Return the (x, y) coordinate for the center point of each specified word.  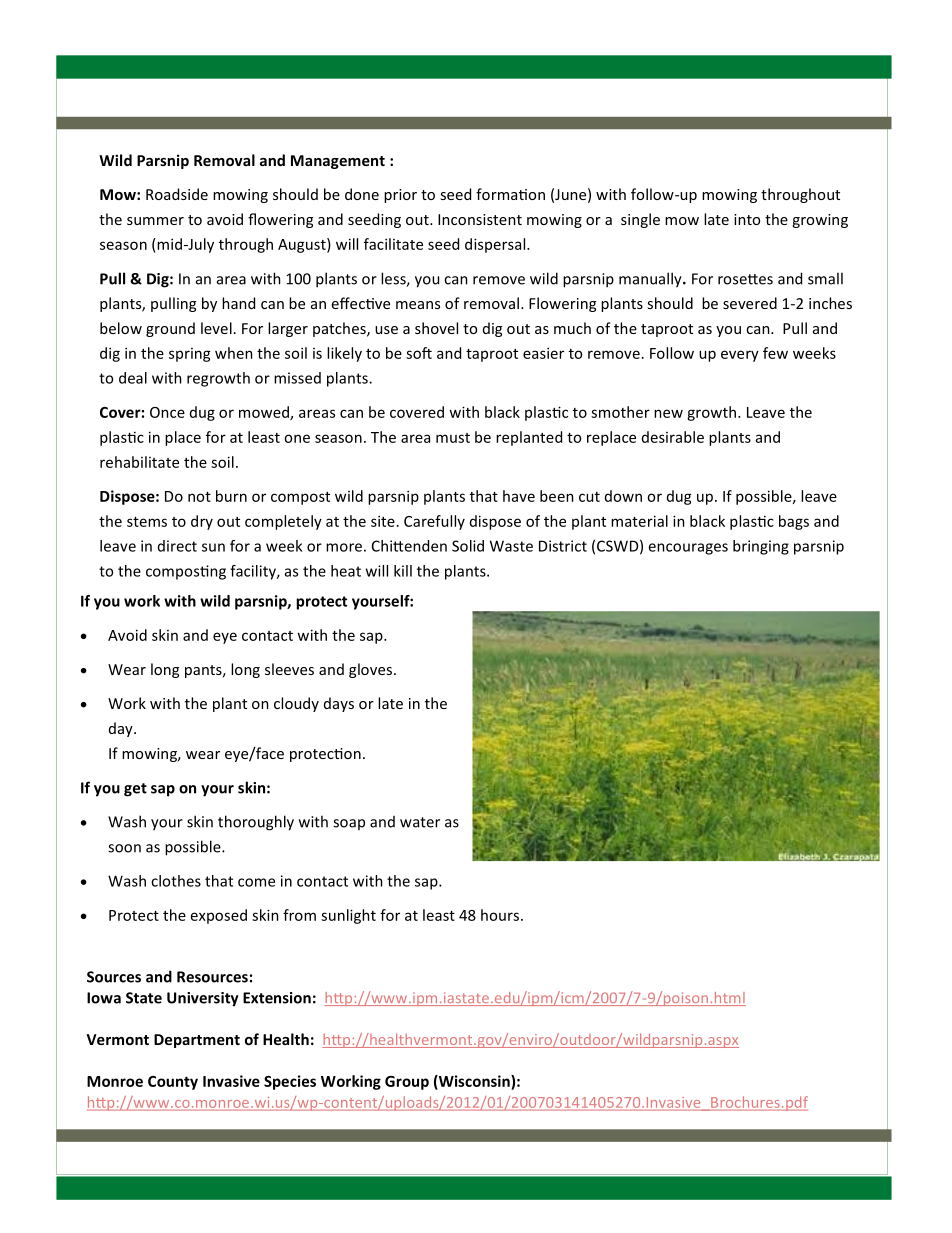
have (519, 496)
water (420, 822)
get (135, 790)
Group (407, 1083)
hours (501, 915)
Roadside (177, 194)
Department (197, 1041)
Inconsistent (480, 219)
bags (794, 522)
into (747, 219)
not (199, 497)
